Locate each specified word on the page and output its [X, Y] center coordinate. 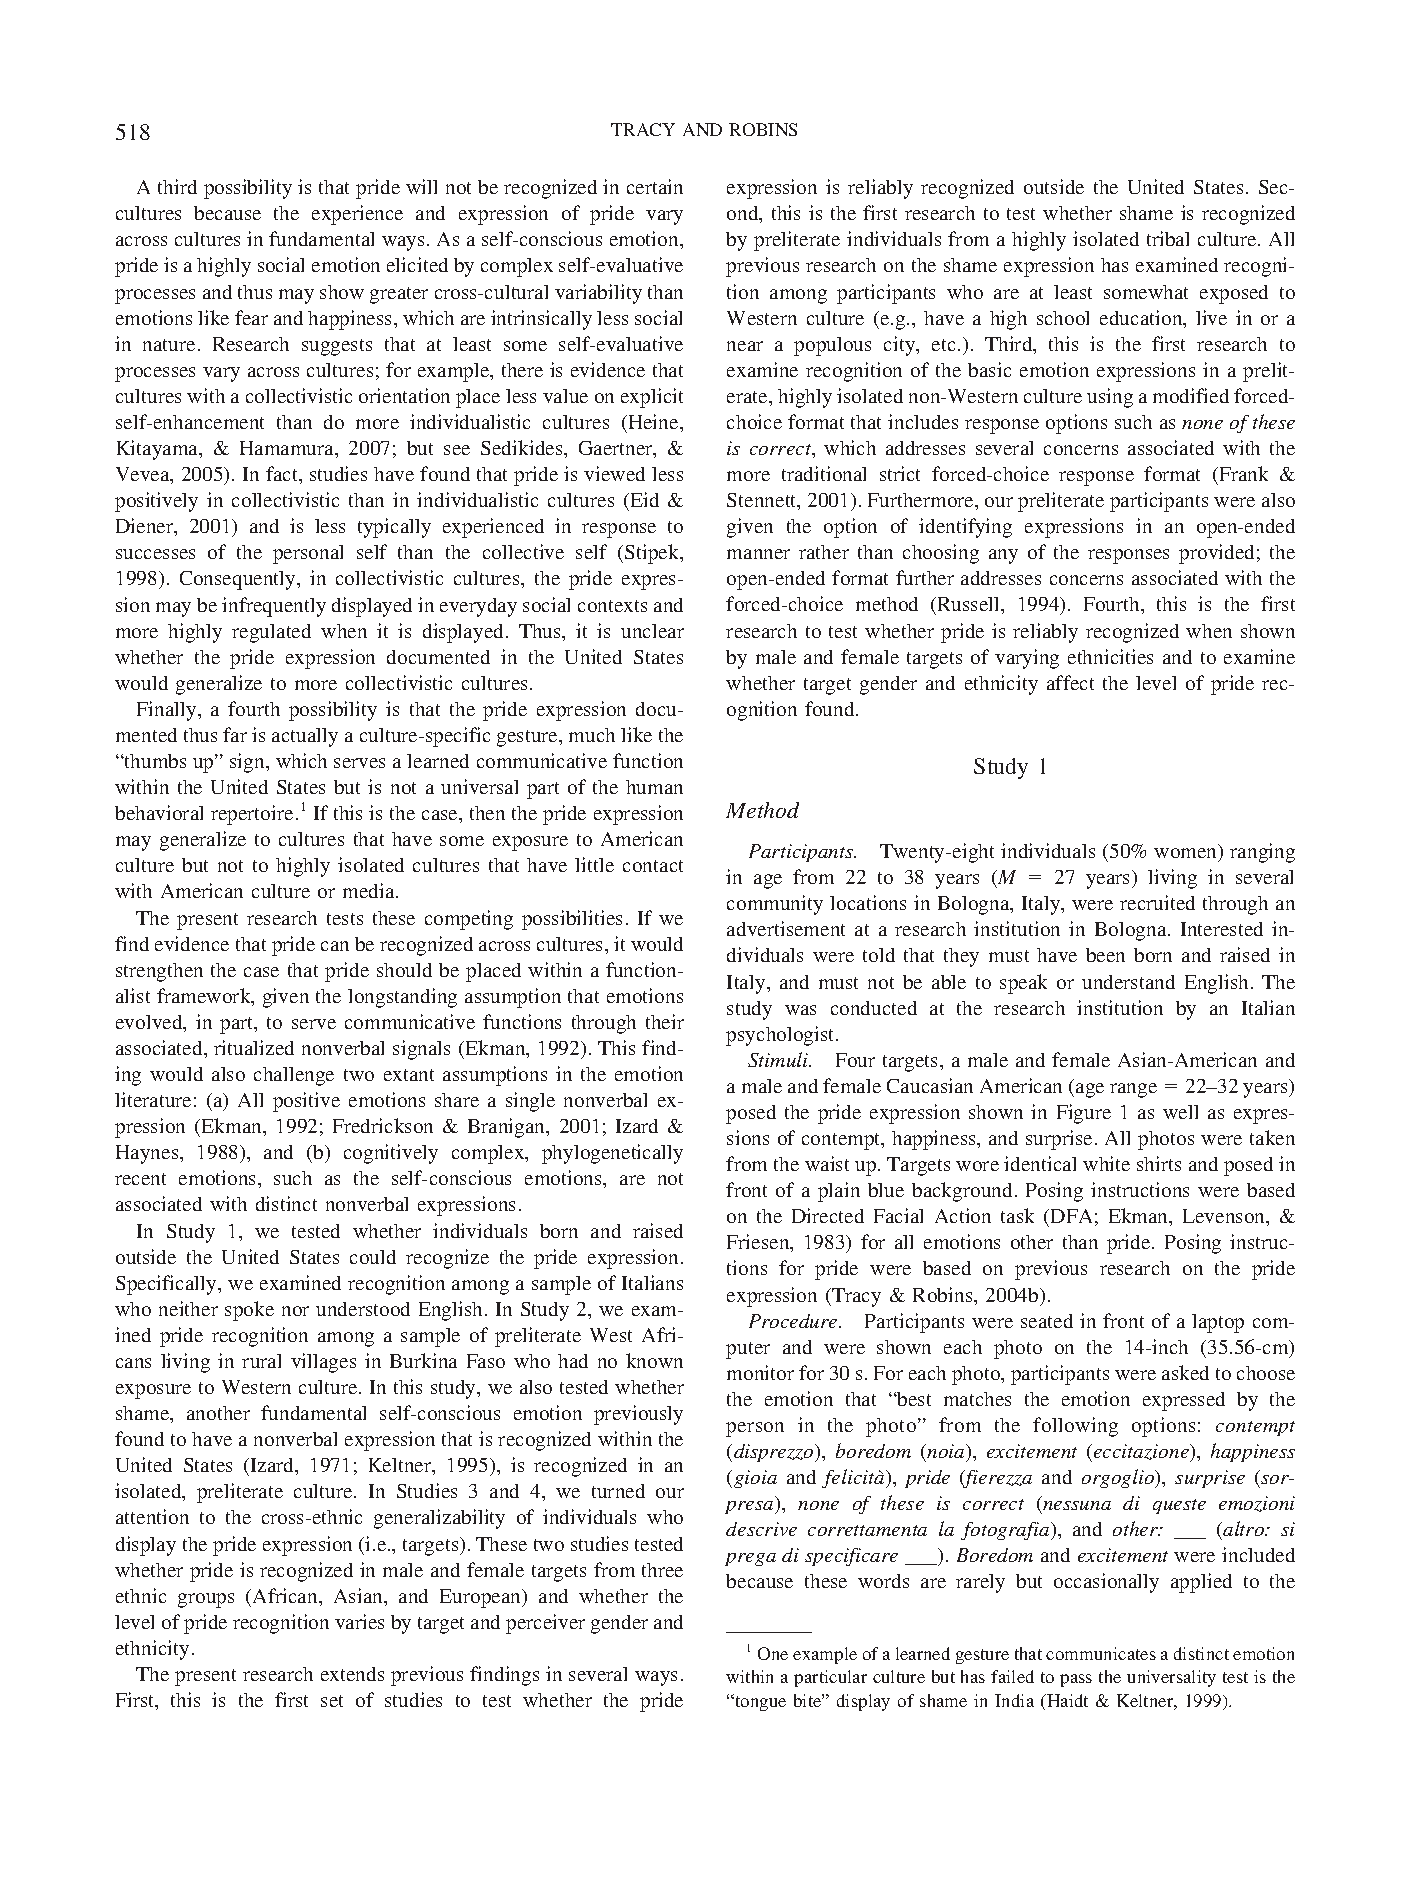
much [592, 735]
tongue [759, 1702]
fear [251, 317]
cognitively [391, 1154]
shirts [1159, 1163]
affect [1070, 682]
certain [655, 186]
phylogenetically [612, 1154]
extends [352, 1674]
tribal [1168, 238]
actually [305, 737]
